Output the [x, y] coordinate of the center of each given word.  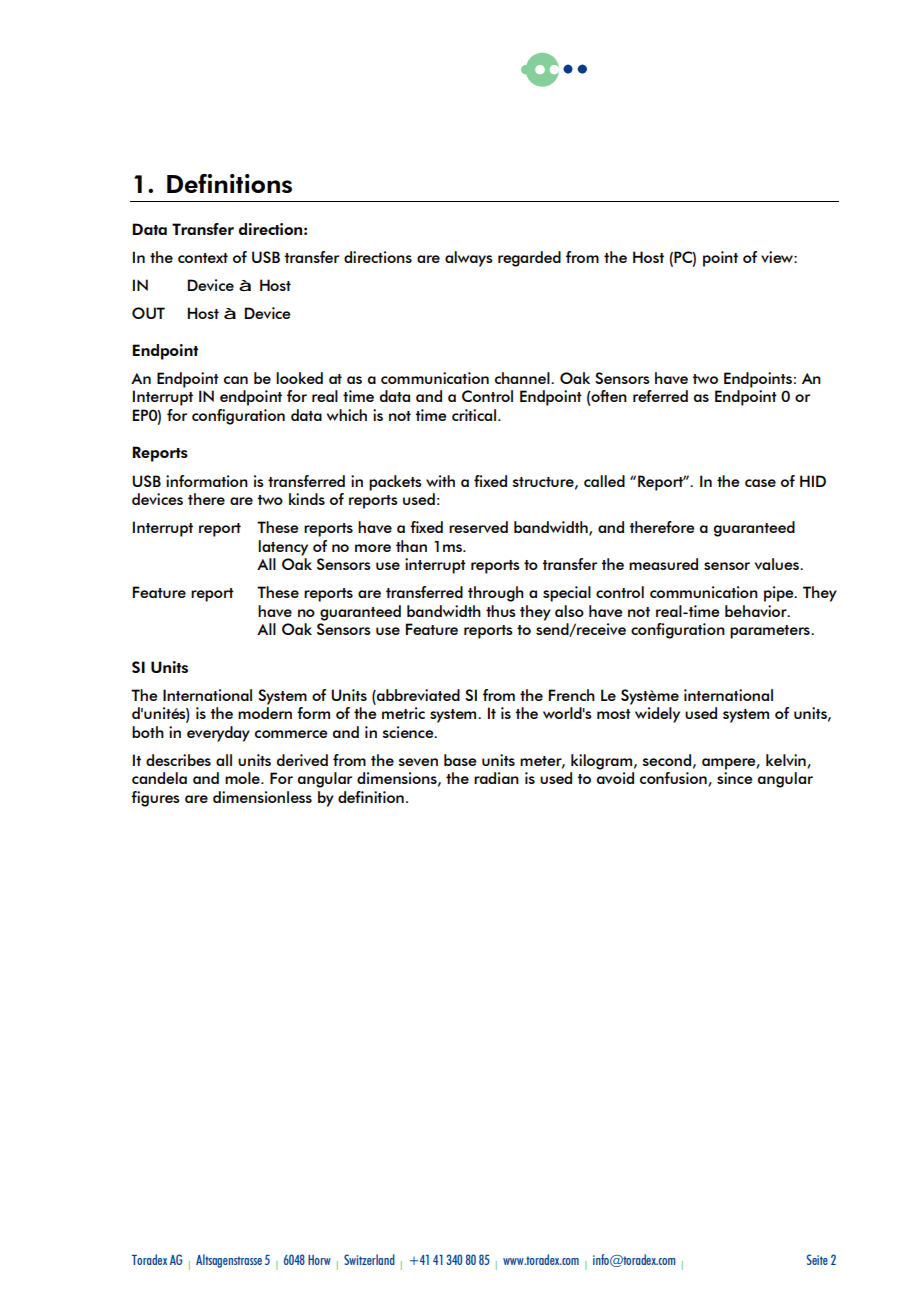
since [734, 778]
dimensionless [262, 797]
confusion [674, 779]
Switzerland [369, 1259]
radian [496, 778]
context [203, 258]
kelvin [787, 761]
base [460, 760]
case [760, 483]
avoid [615, 778]
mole [243, 778]
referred [660, 396]
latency [283, 548]
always [469, 259]
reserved [478, 527]
